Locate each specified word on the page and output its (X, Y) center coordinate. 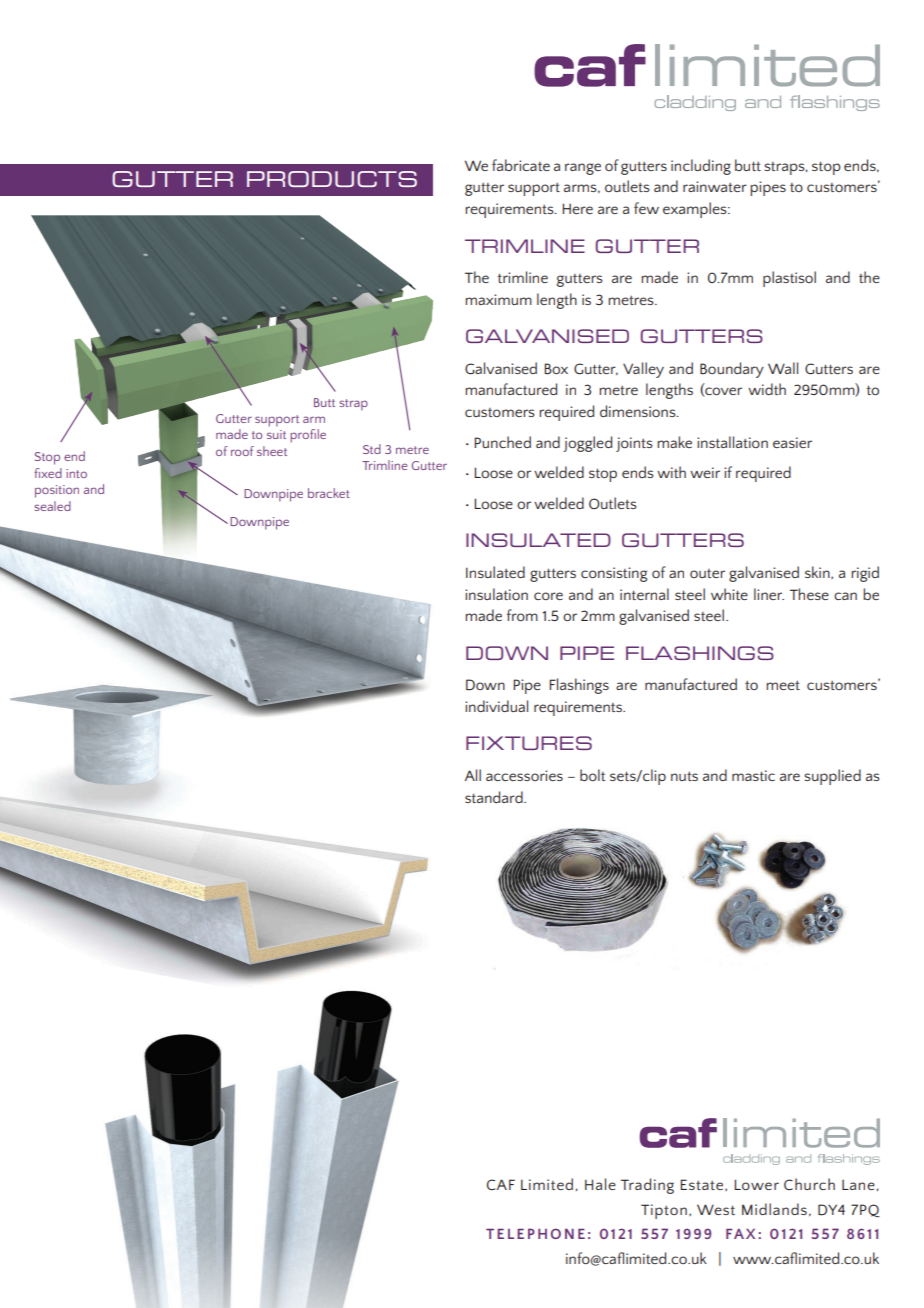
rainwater (715, 186)
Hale (600, 1184)
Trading (647, 1186)
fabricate (521, 165)
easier (792, 442)
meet (783, 685)
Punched (502, 442)
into (76, 473)
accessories (524, 775)
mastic (753, 775)
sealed (52, 506)
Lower (756, 1184)
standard (495, 797)
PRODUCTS (332, 179)
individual (496, 706)
